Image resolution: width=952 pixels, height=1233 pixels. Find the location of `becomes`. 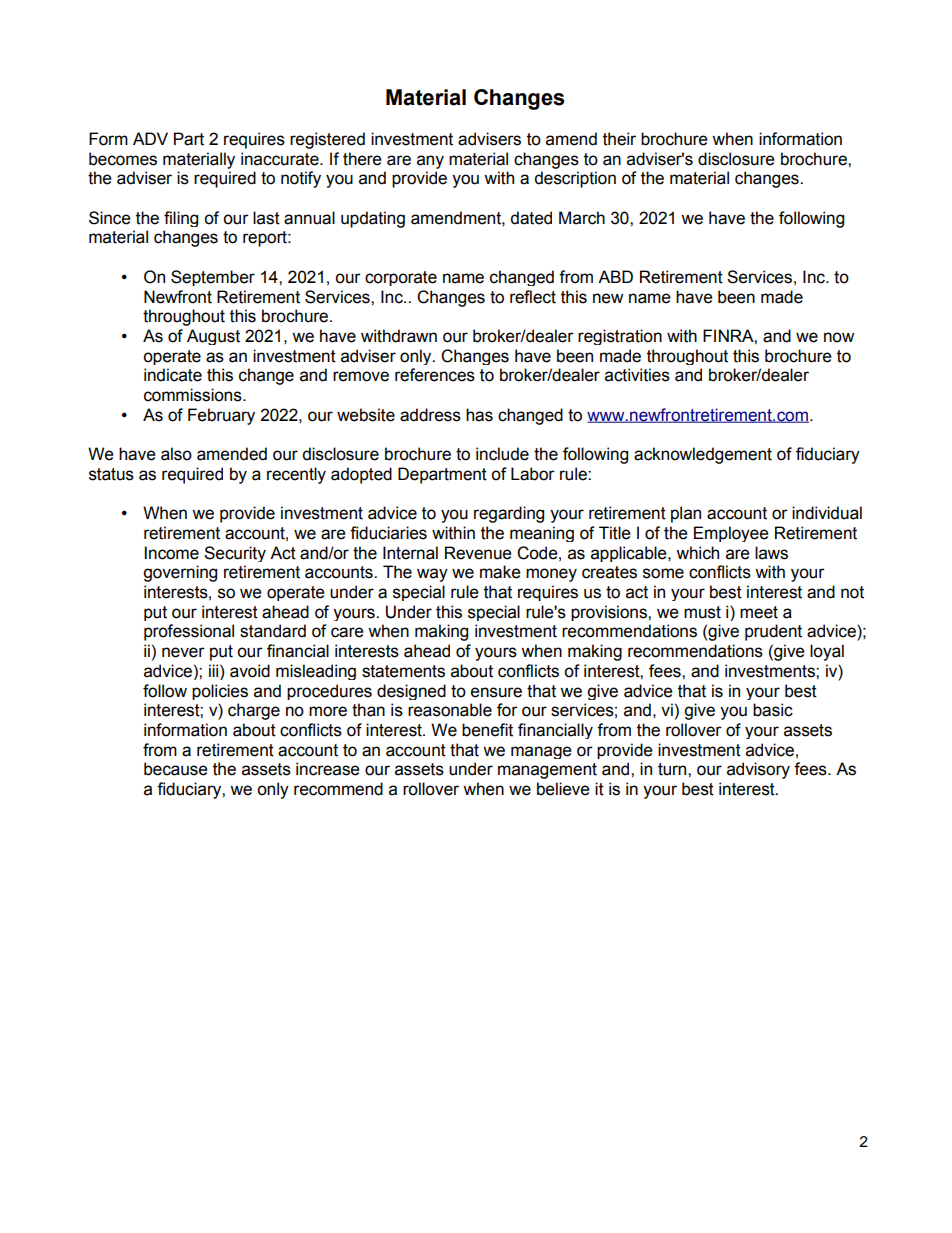

becomes is located at coordinates (123, 159).
